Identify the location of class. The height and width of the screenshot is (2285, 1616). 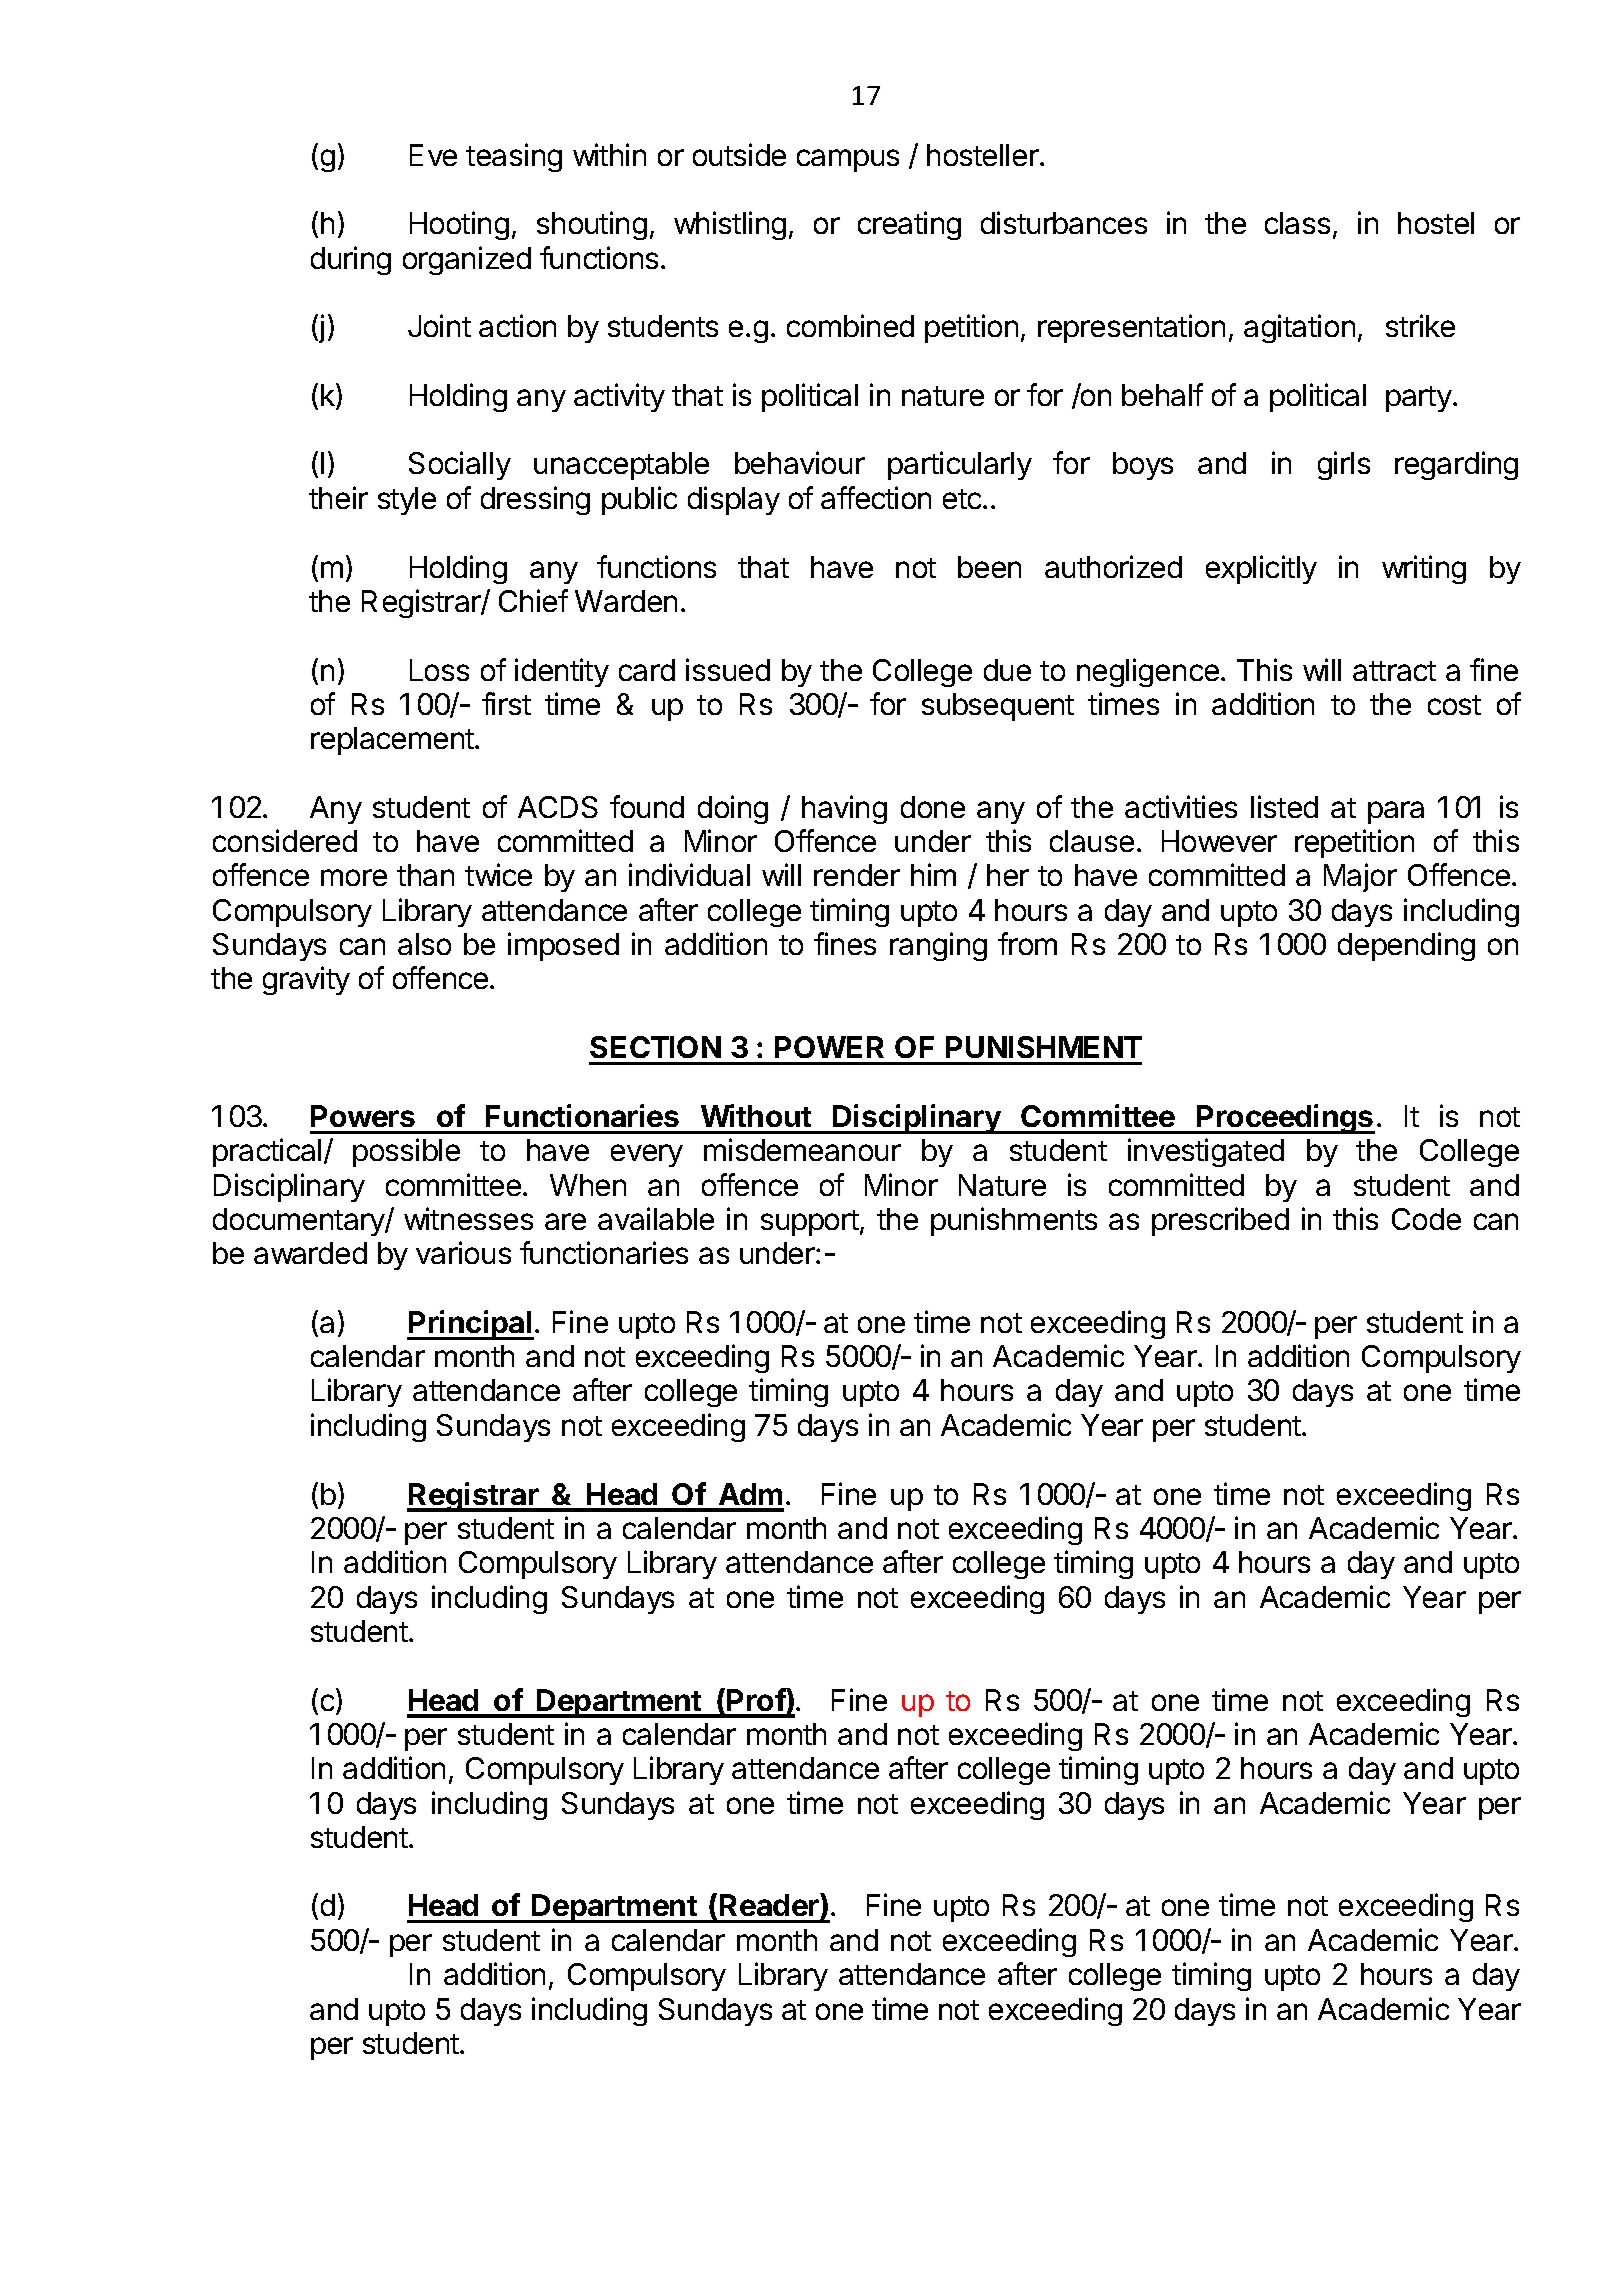
(1297, 223).
